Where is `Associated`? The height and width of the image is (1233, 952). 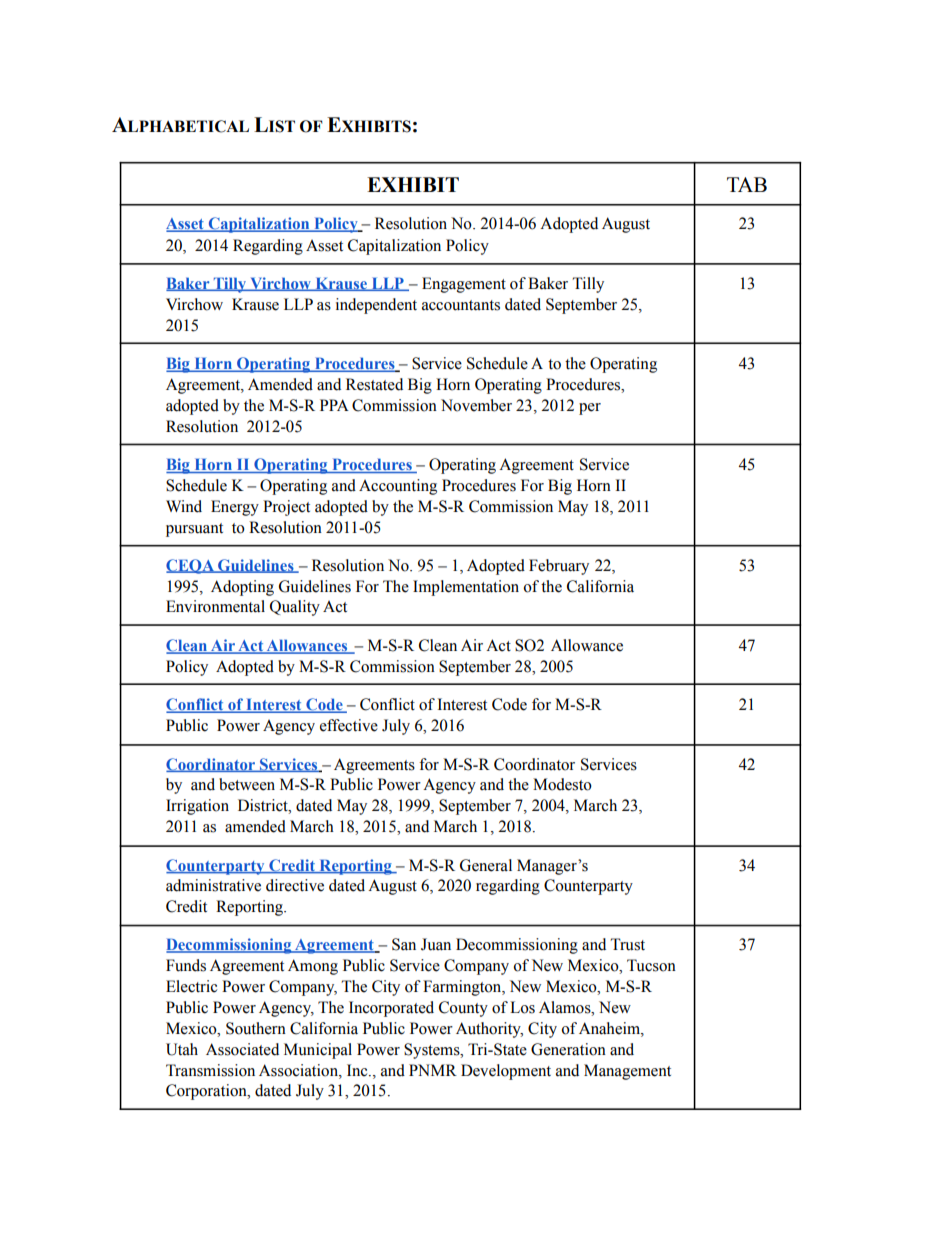 Associated is located at coordinates (242, 1049).
